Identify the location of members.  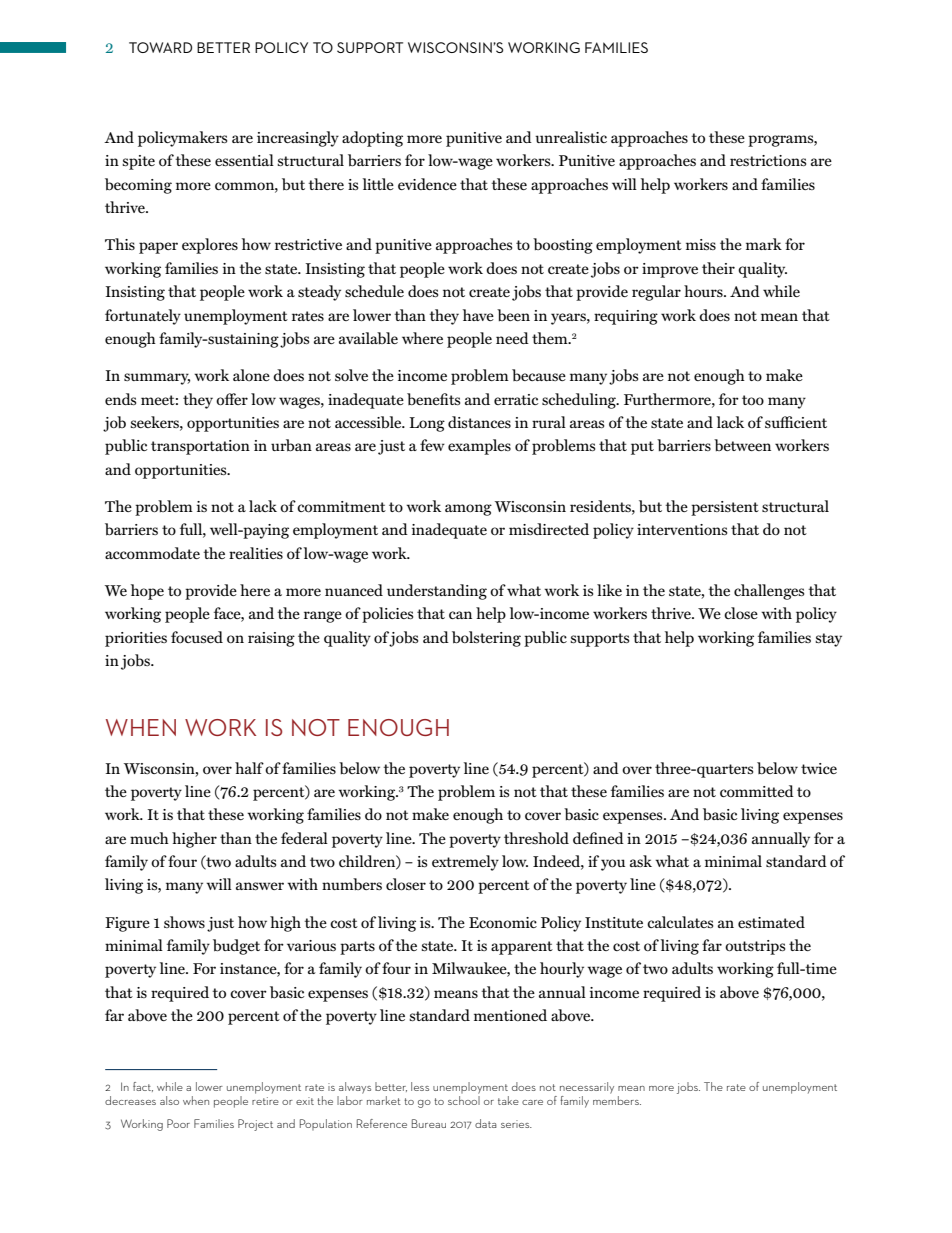
(617, 1099).
